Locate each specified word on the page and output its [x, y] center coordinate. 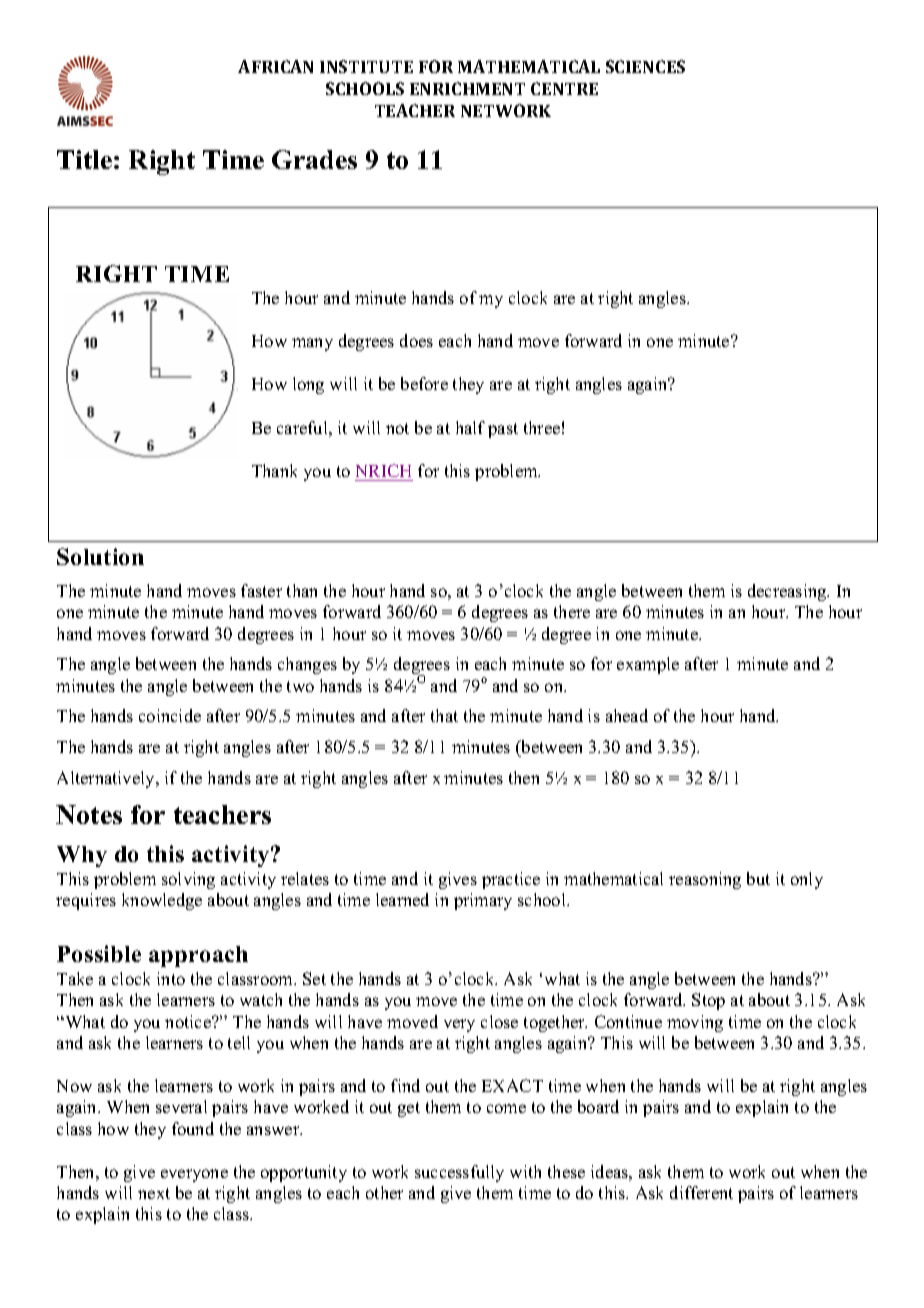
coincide [170, 715]
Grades [314, 159]
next [154, 1193]
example [648, 665]
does [416, 340]
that [444, 715]
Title [84, 159]
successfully [459, 1173]
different [701, 1192]
